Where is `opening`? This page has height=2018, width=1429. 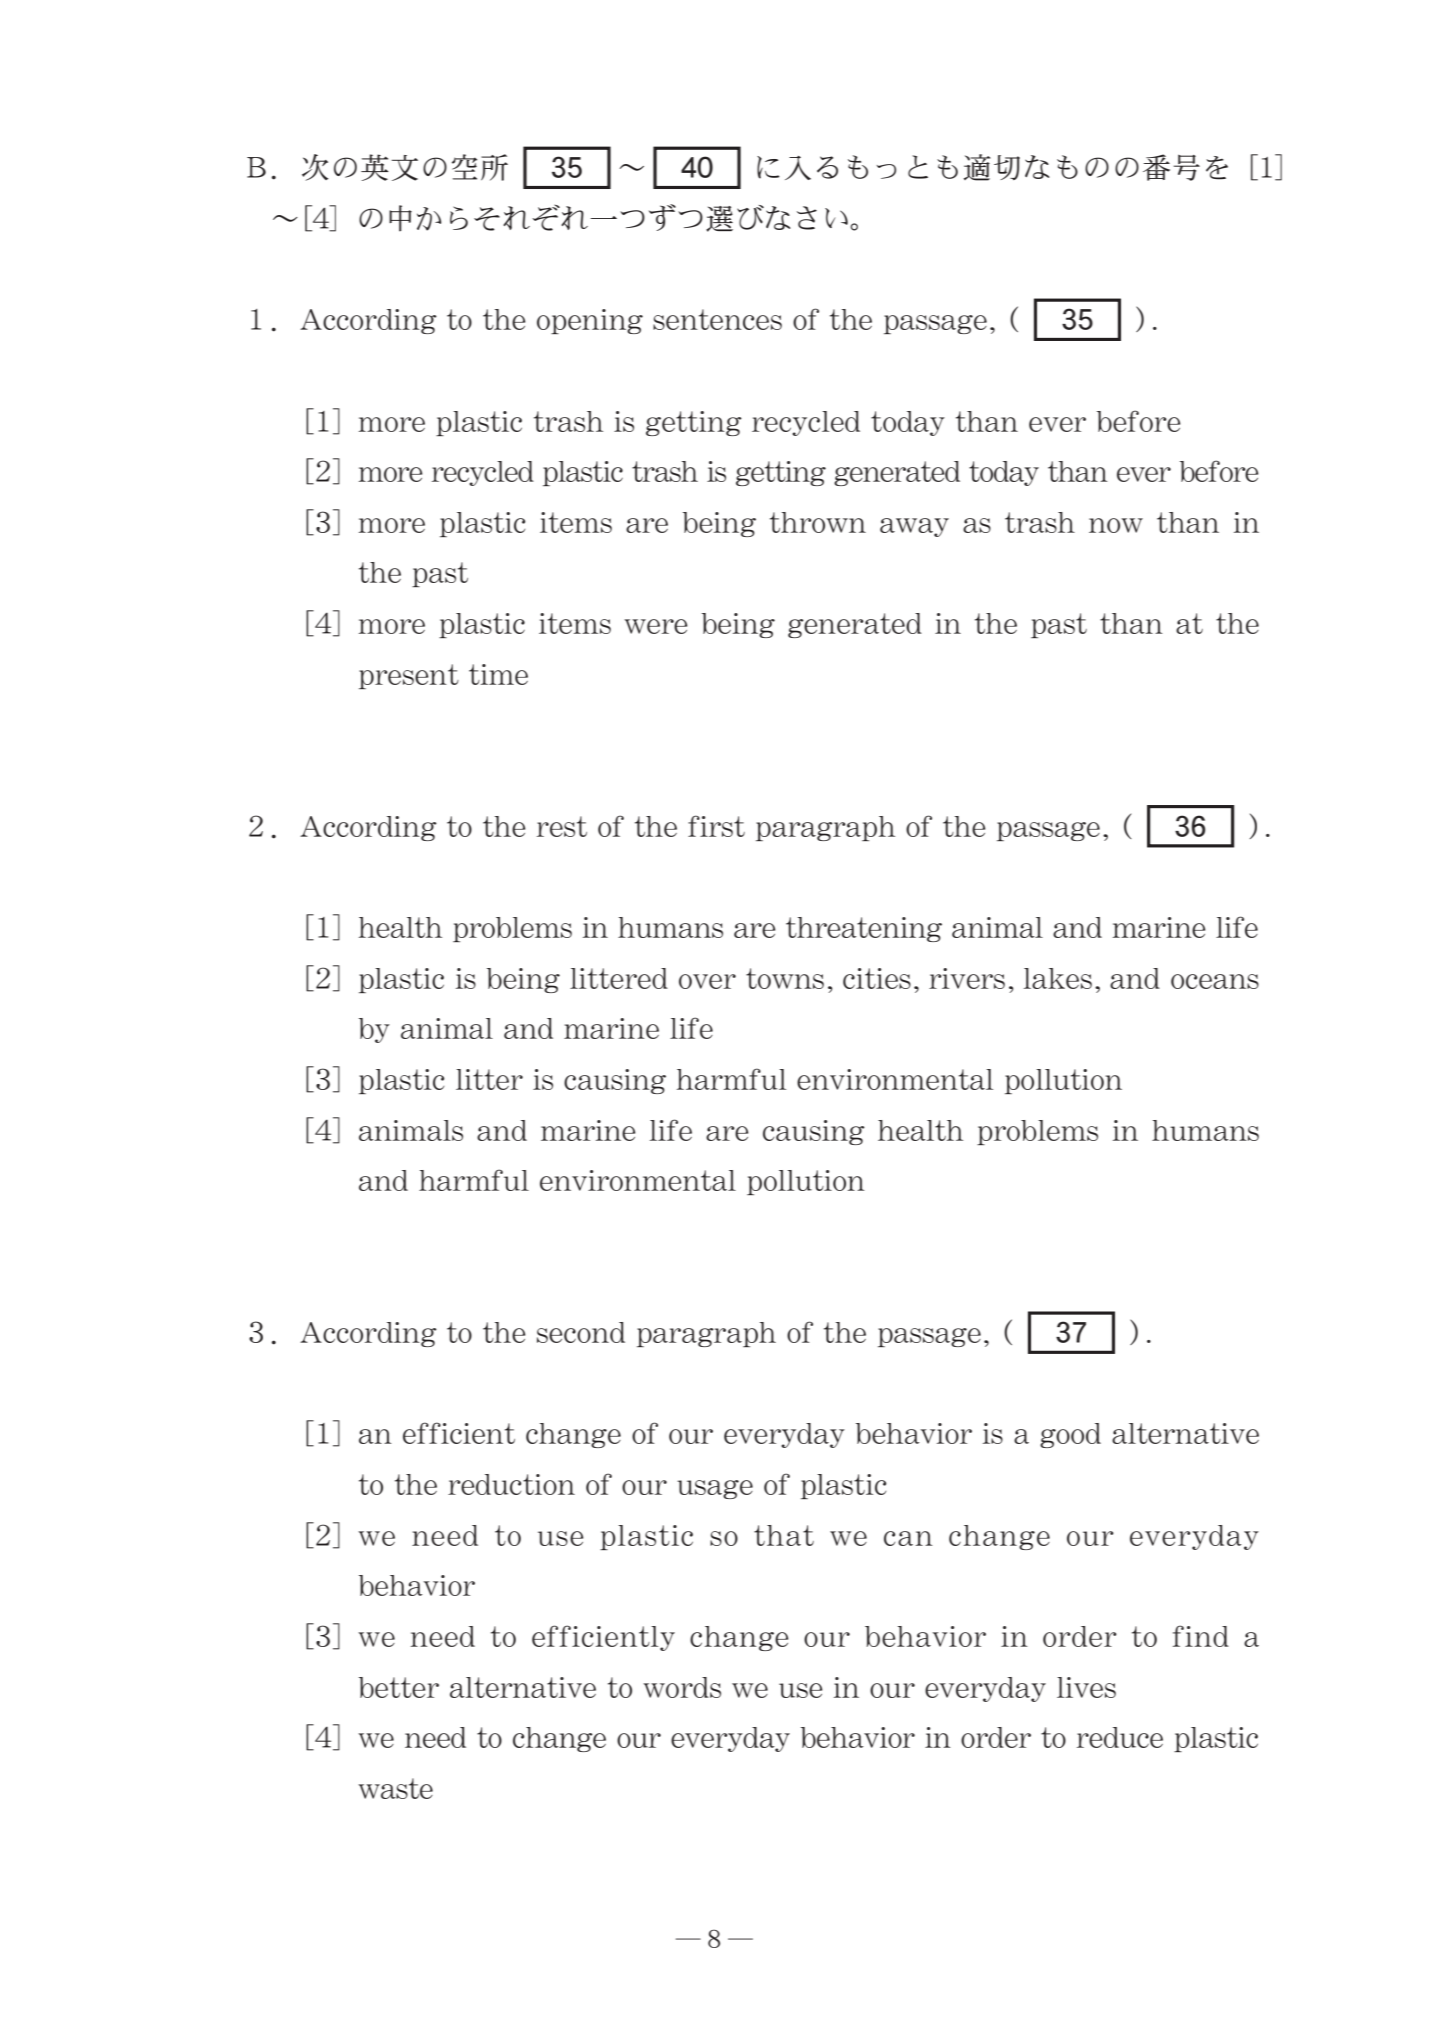 opening is located at coordinates (590, 321).
